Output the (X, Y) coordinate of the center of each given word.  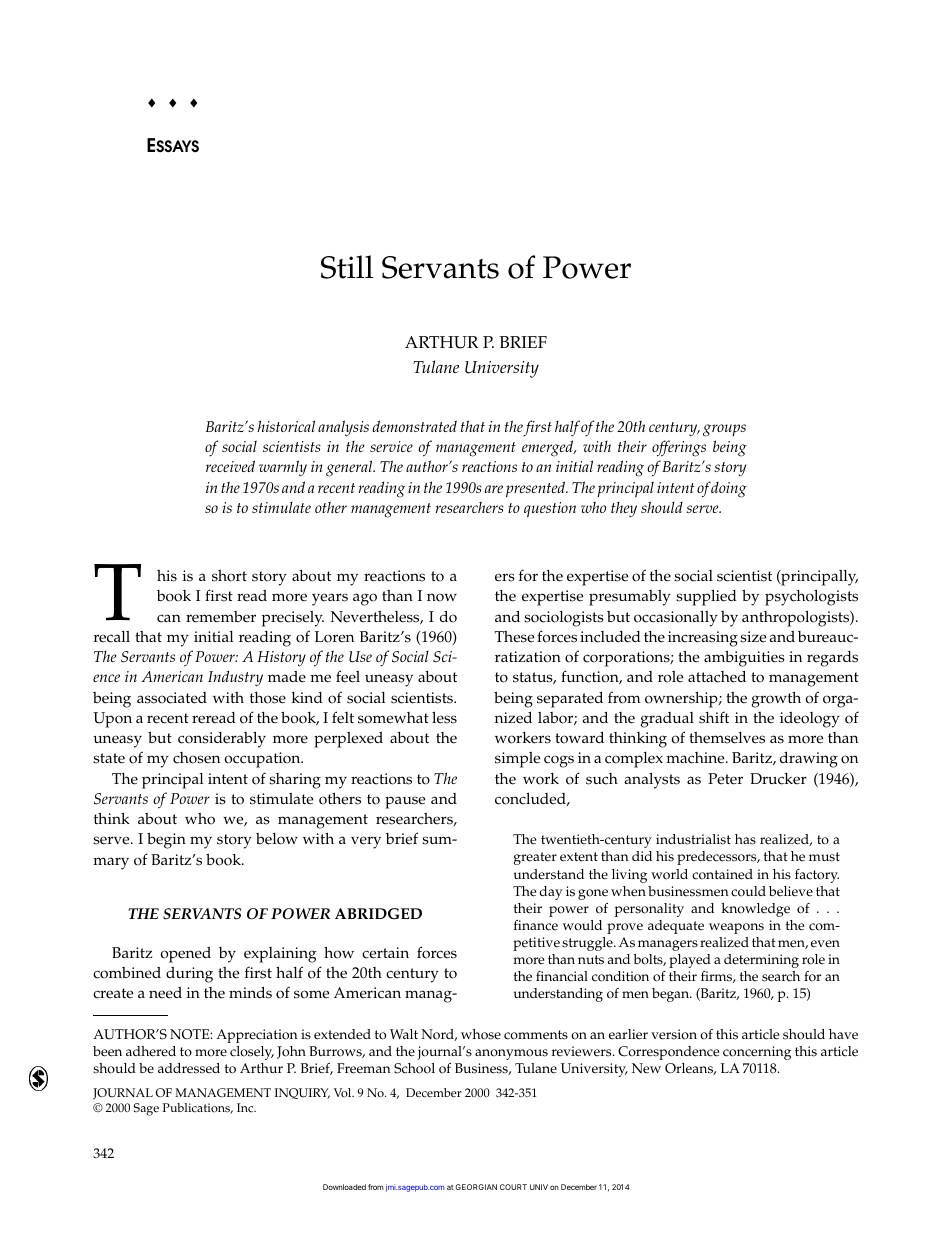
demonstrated (414, 426)
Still (347, 267)
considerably (222, 739)
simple (517, 760)
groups (724, 430)
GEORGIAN (476, 1187)
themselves (727, 738)
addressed (189, 1068)
